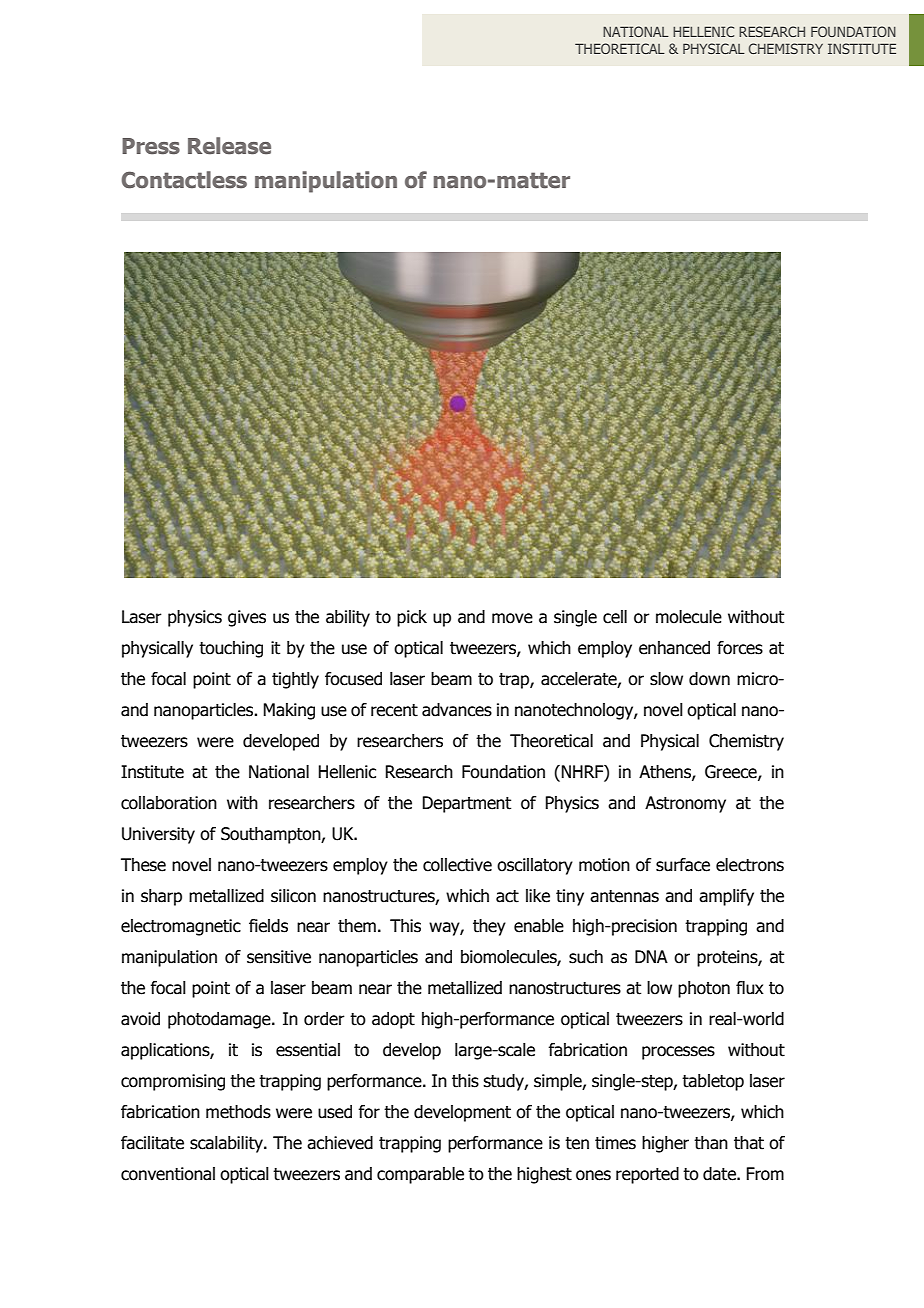 The width and height of the screenshot is (924, 1308). I want to click on gives, so click(247, 618).
